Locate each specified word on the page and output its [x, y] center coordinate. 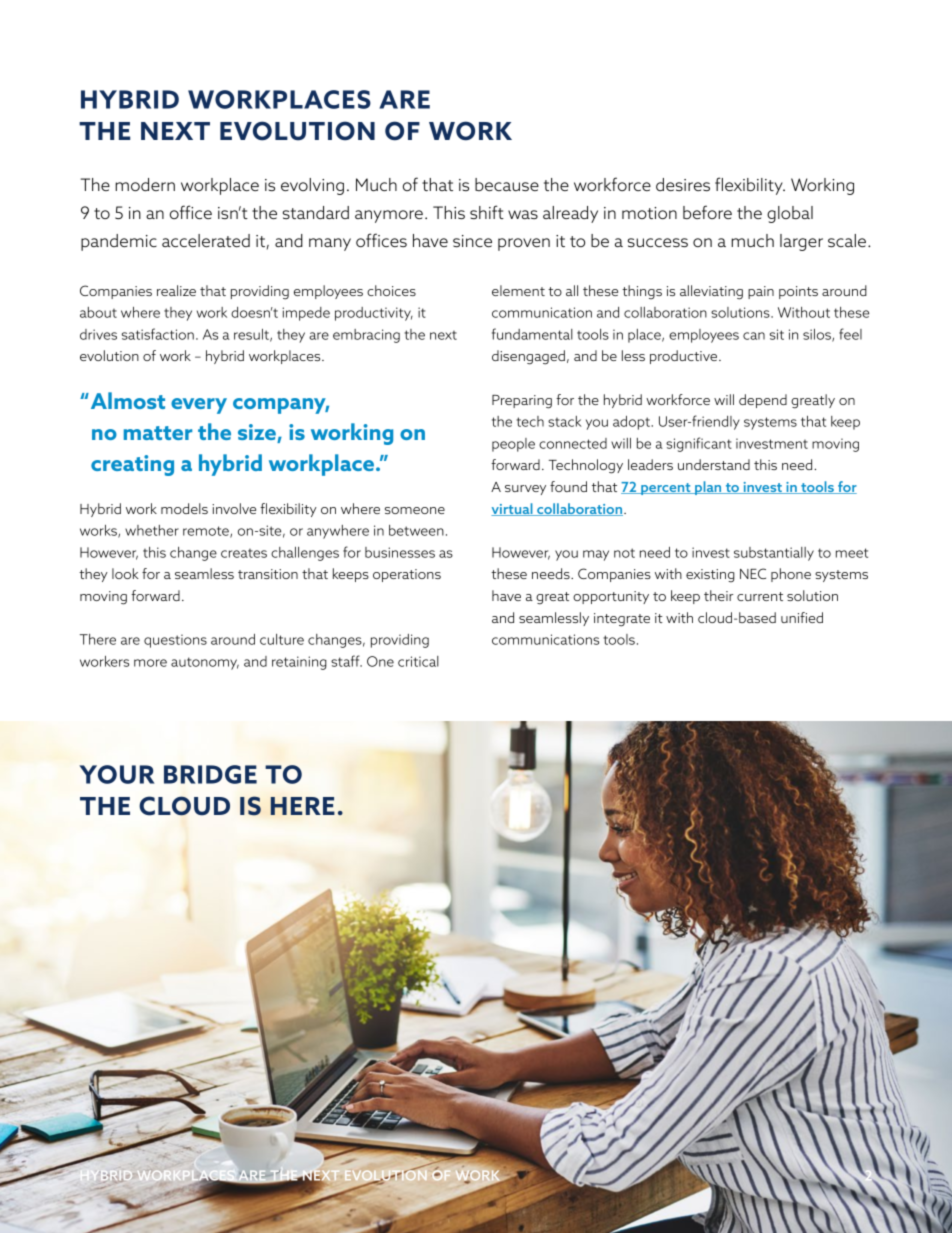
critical [418, 661]
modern [145, 184]
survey [525, 490]
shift [487, 212]
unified [802, 617]
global [790, 214]
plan [708, 488]
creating [132, 465]
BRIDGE [210, 774]
